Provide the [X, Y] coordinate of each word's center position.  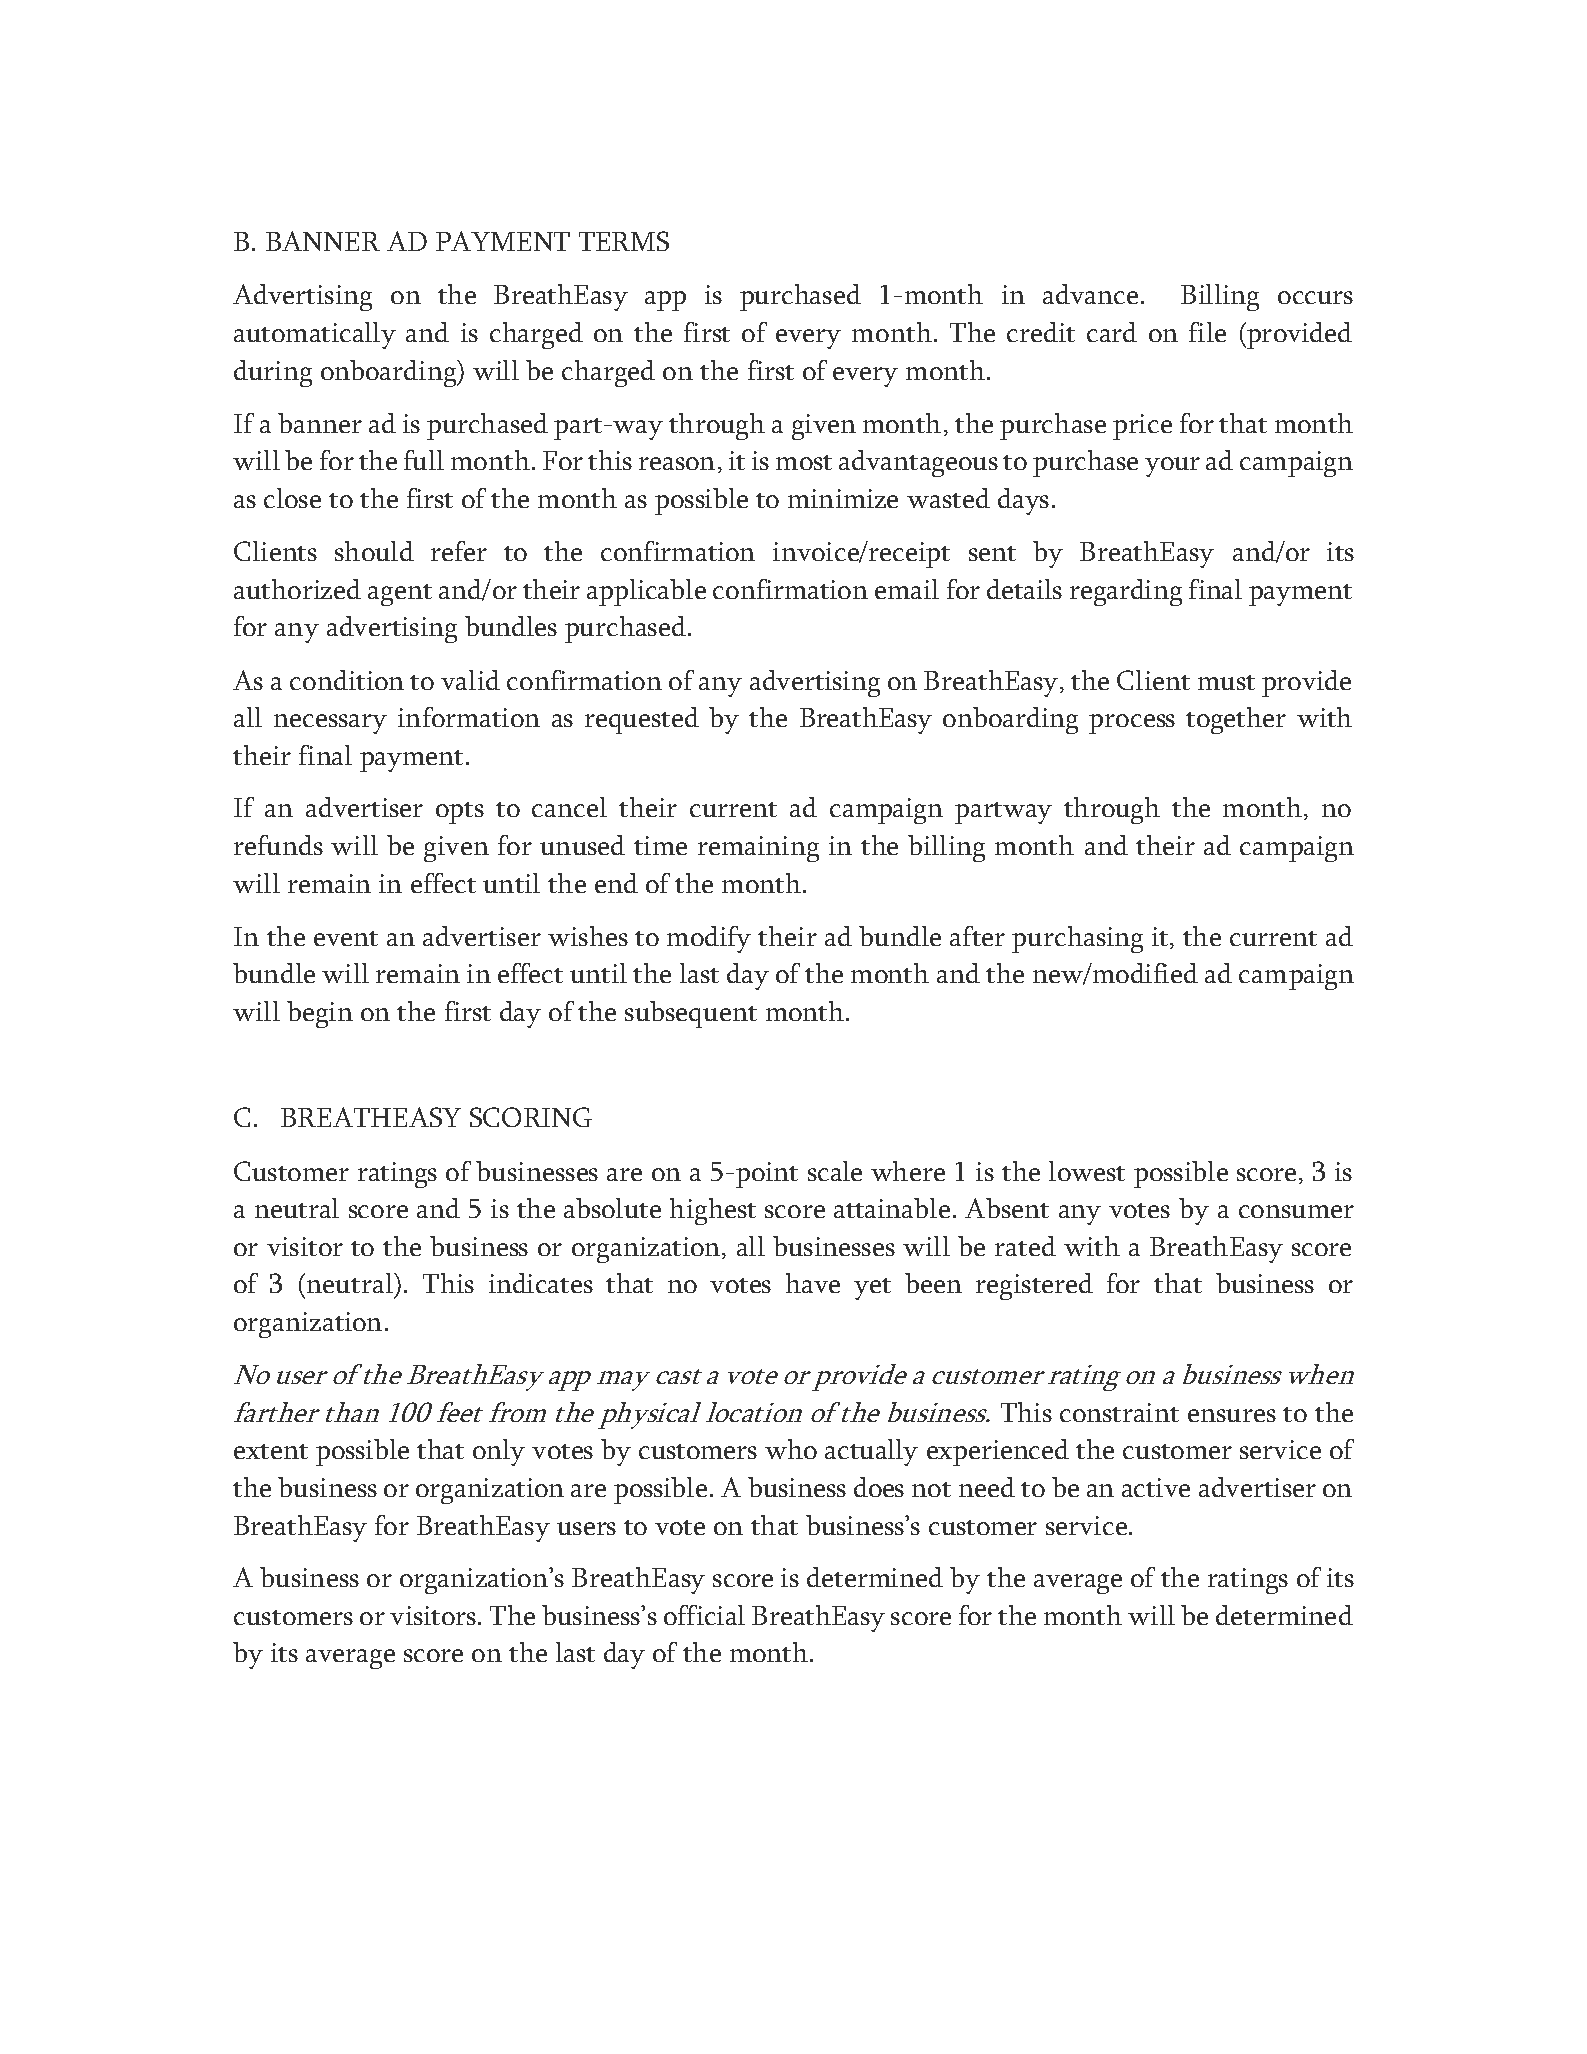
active [1156, 1487]
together [1236, 720]
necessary [330, 724]
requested [642, 720]
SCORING [531, 1117]
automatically [315, 335]
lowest [1087, 1171]
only [499, 1452]
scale [835, 1171]
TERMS [624, 241]
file [1207, 332]
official [704, 1615]
